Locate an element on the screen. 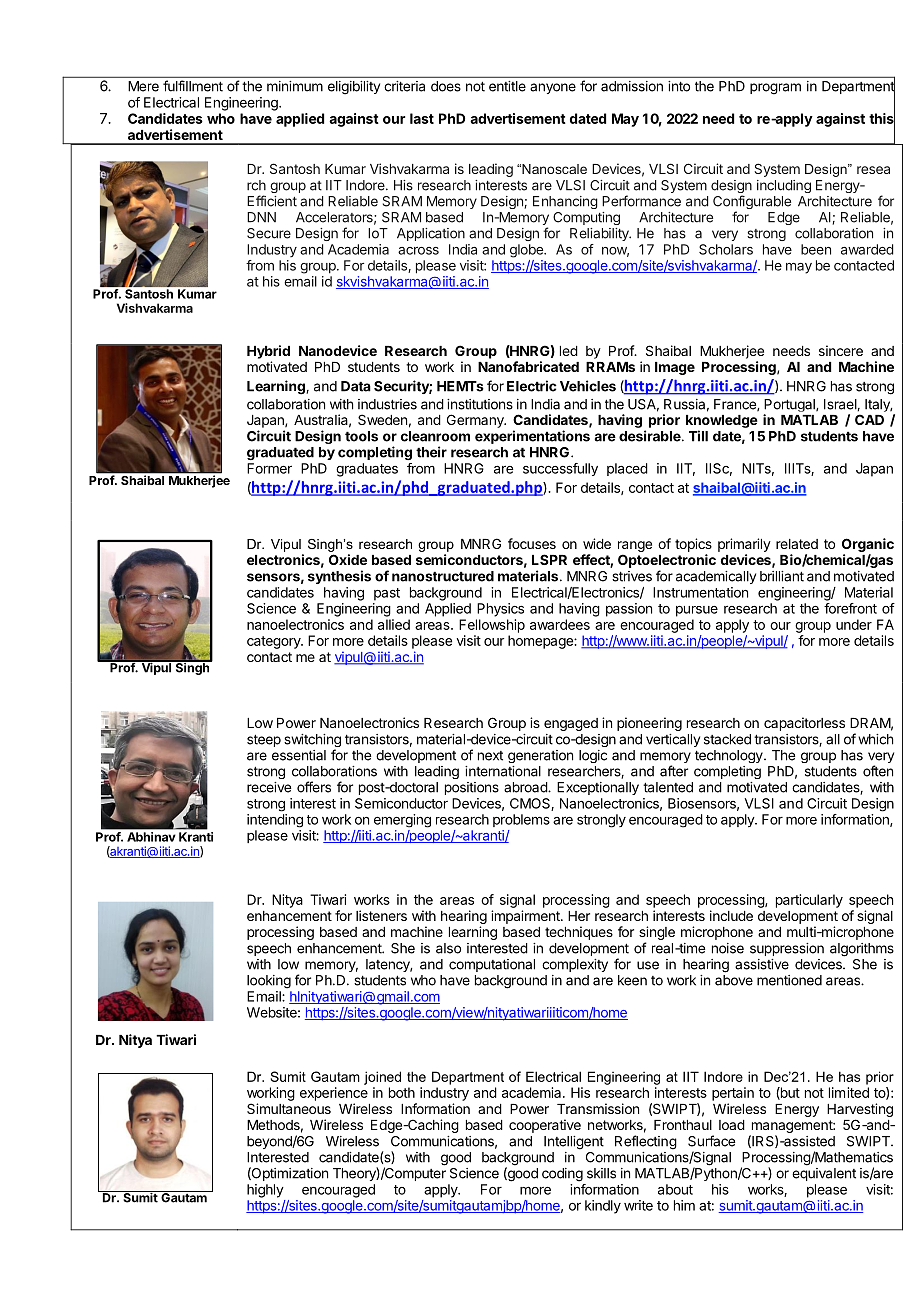 The height and width of the screenshot is (1308, 924). computational is located at coordinates (492, 965).
